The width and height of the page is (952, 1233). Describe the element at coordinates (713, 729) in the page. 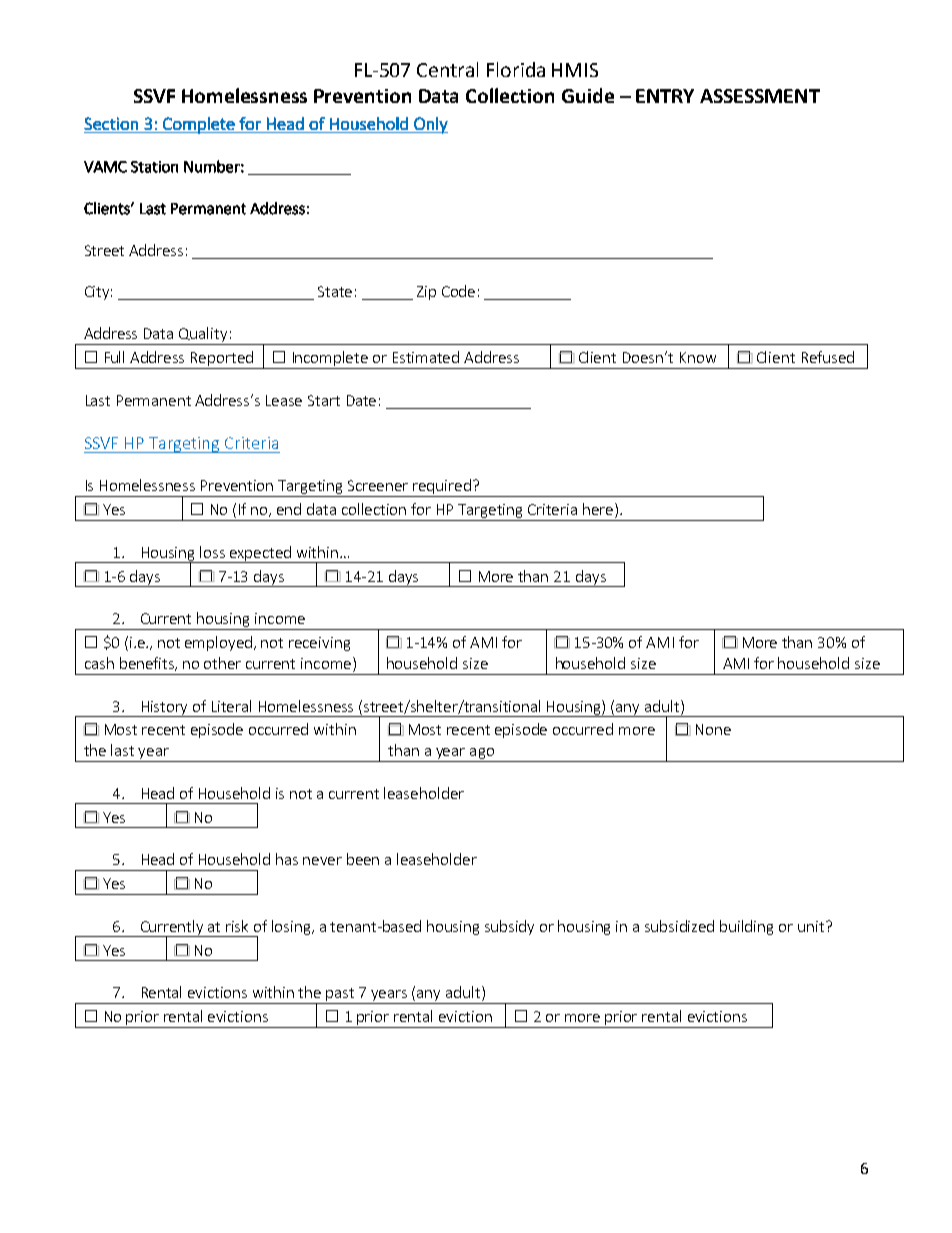

I see `None` at that location.
